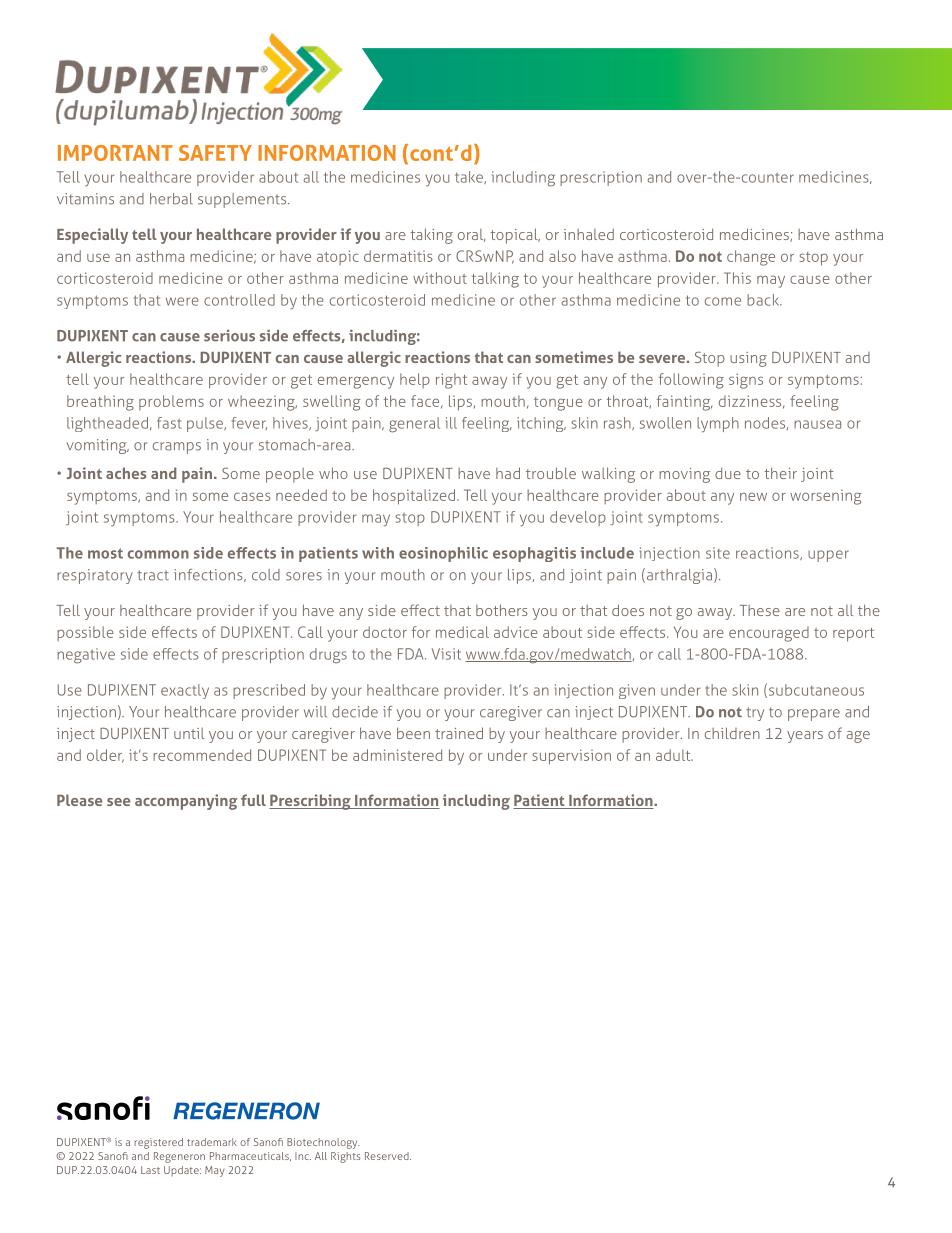 Image resolution: width=952 pixels, height=1233 pixels. What do you see at coordinates (718, 425) in the image?
I see `lymph` at bounding box center [718, 425].
